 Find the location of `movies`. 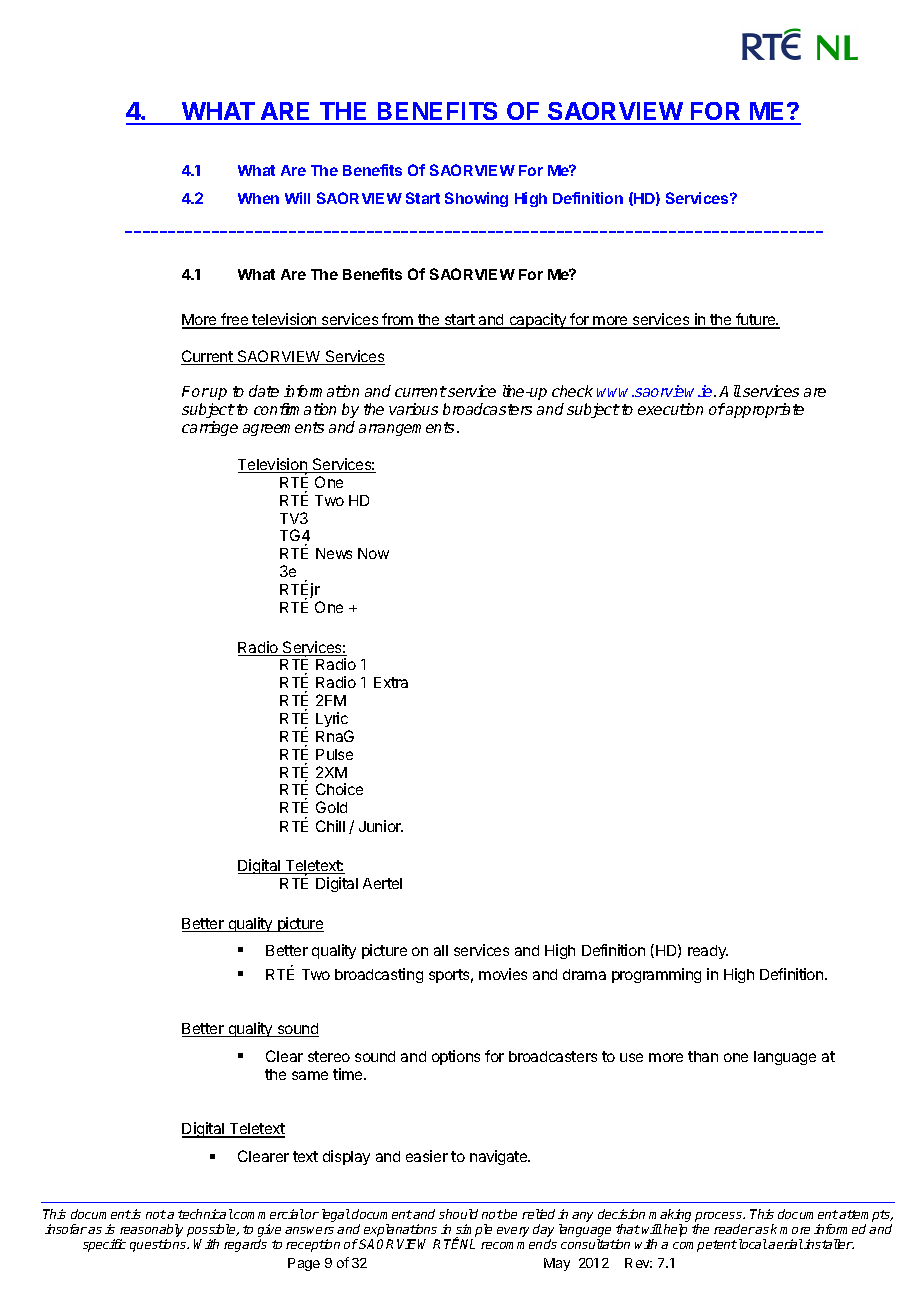

movies is located at coordinates (503, 974).
